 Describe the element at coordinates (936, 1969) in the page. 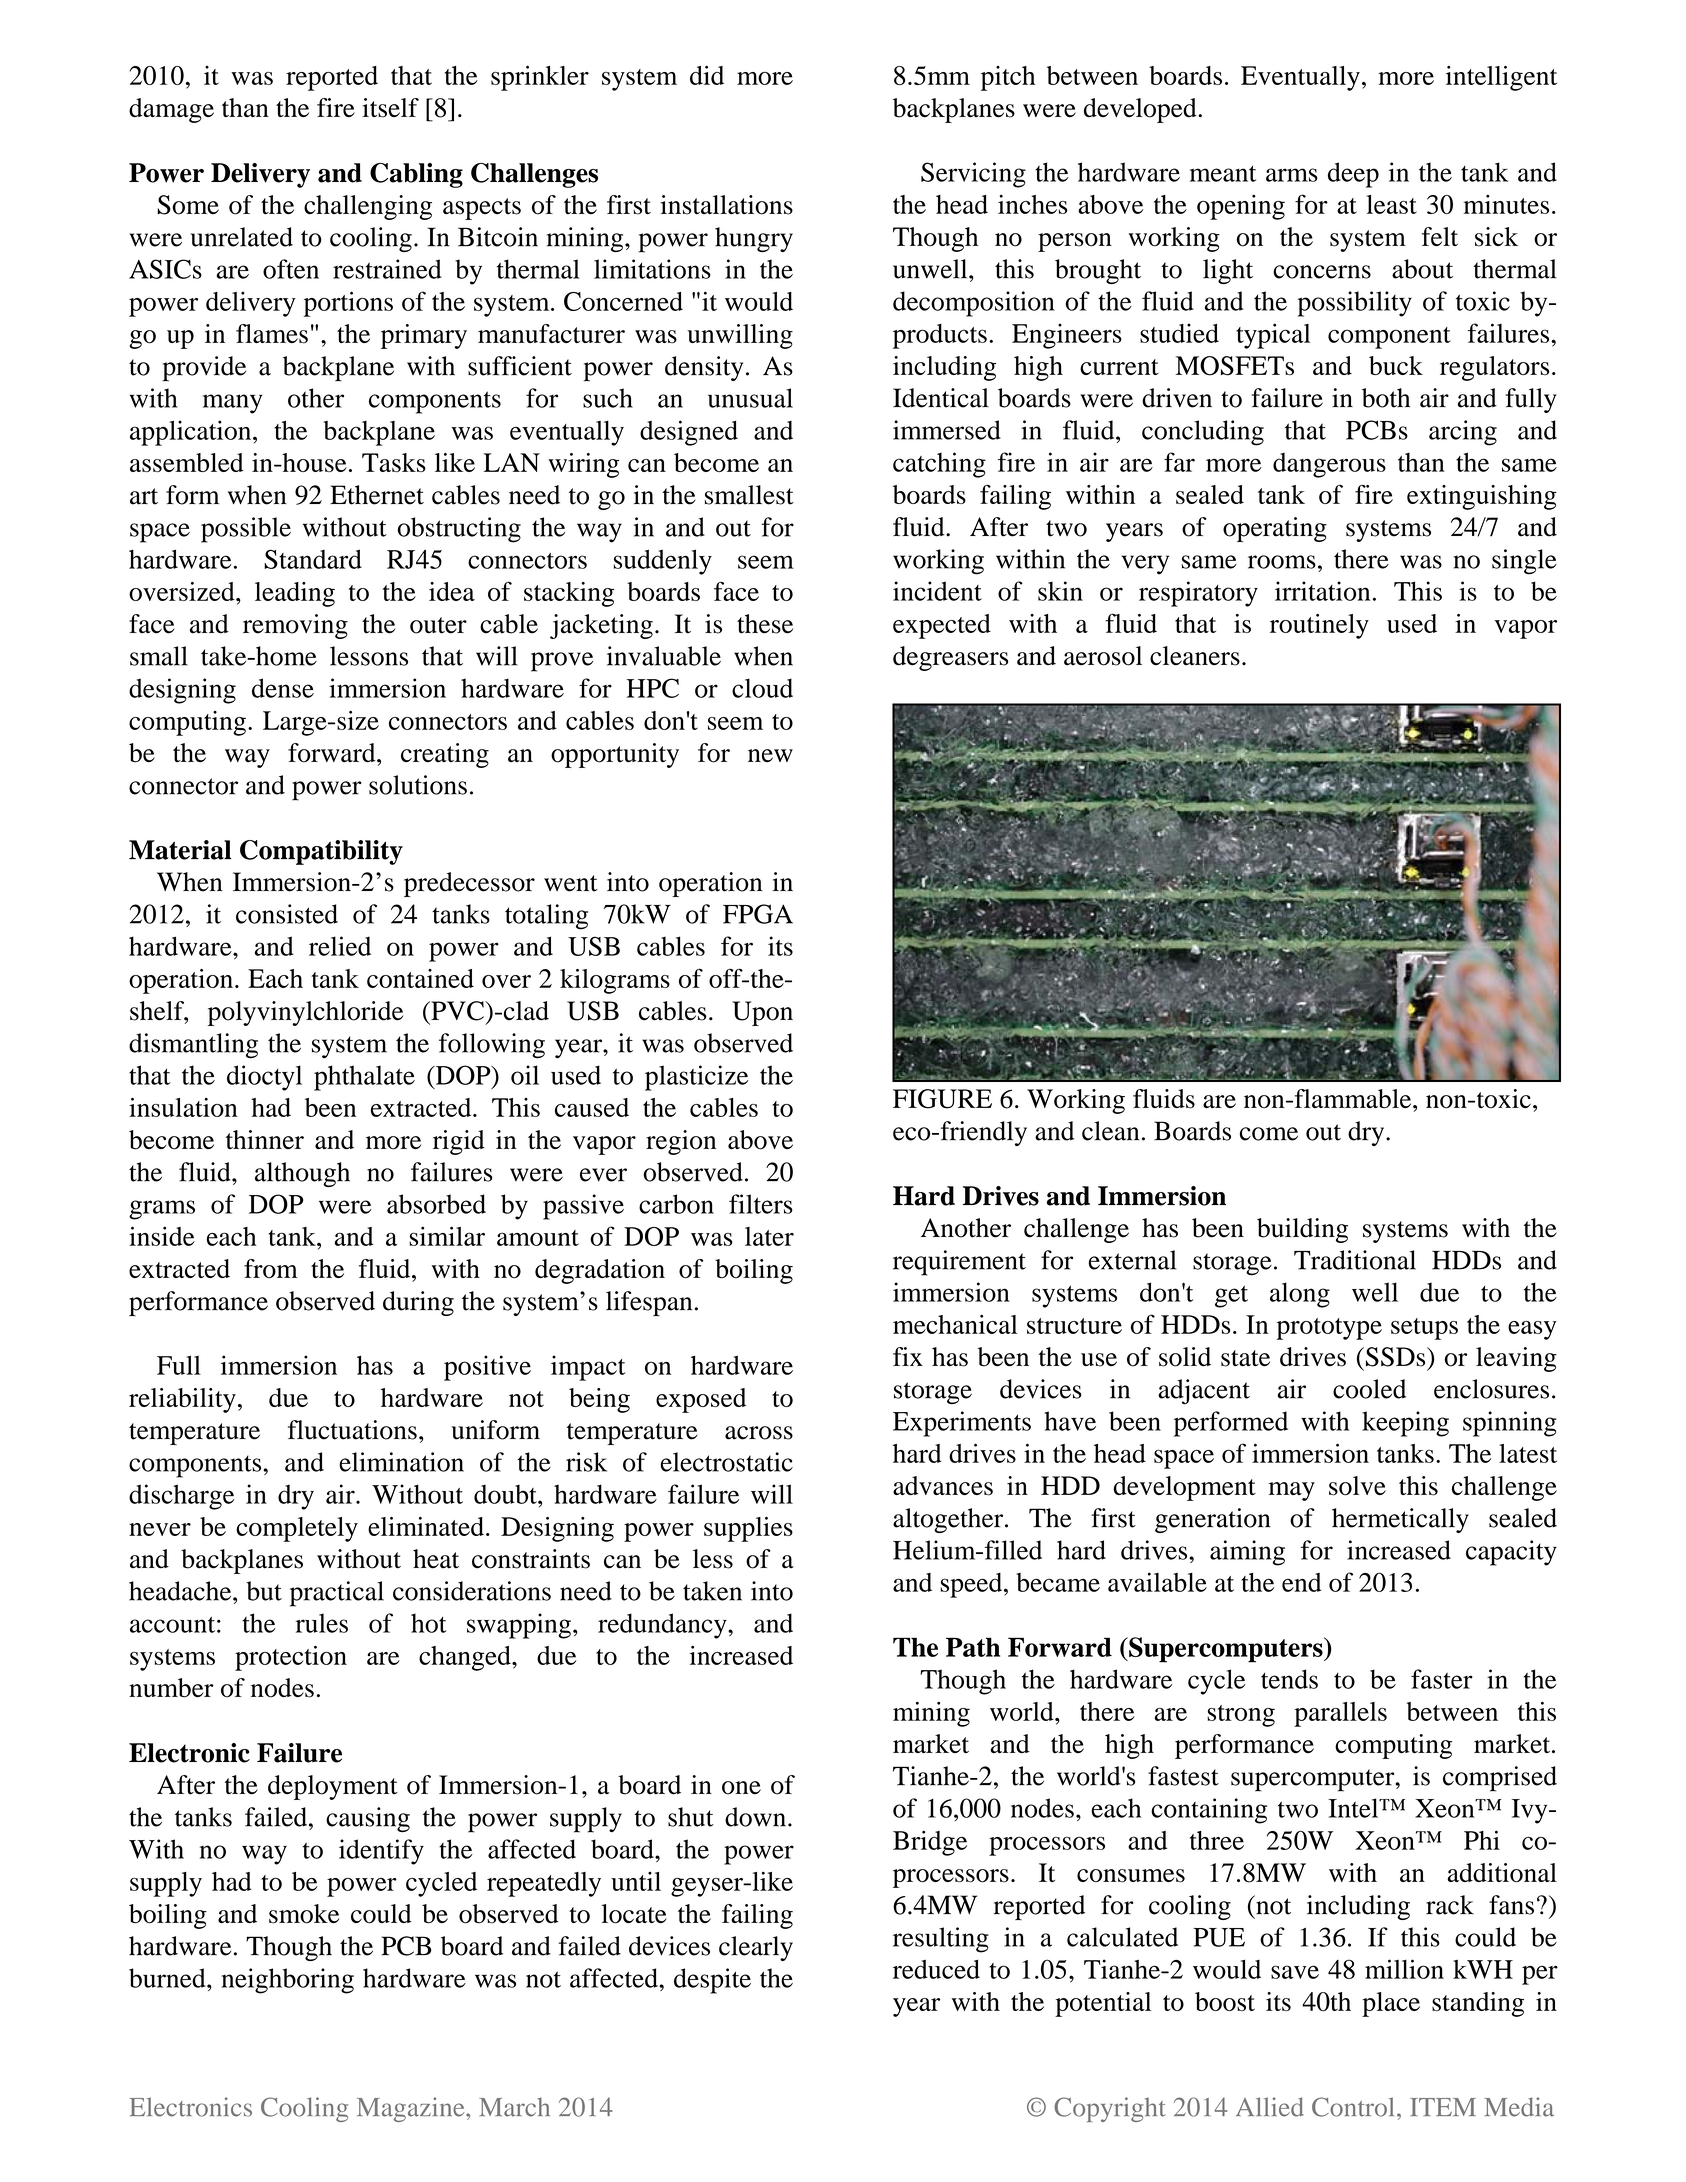

I see `reduced` at that location.
